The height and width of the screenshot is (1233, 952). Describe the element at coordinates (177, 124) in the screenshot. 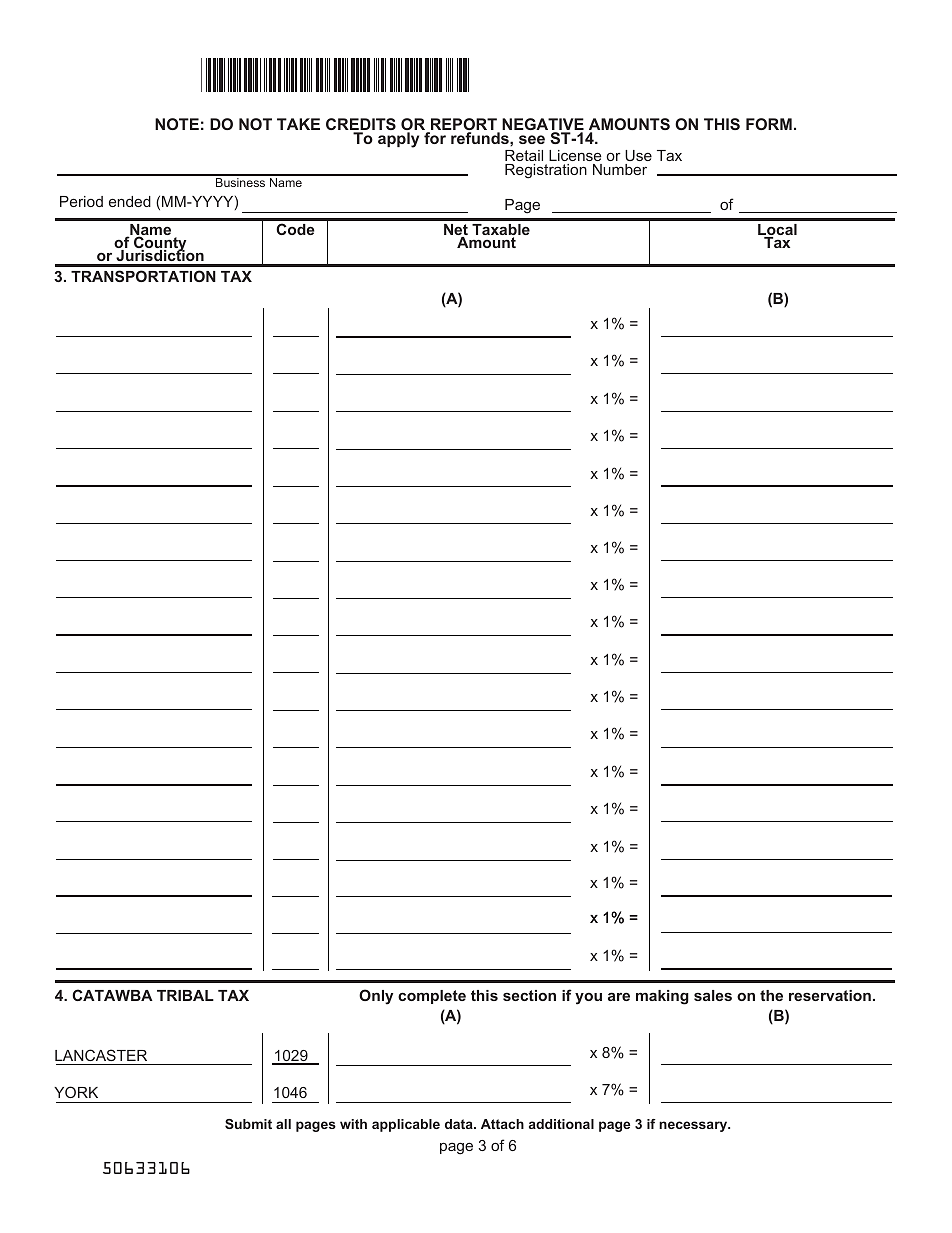

I see `NOTE` at that location.
